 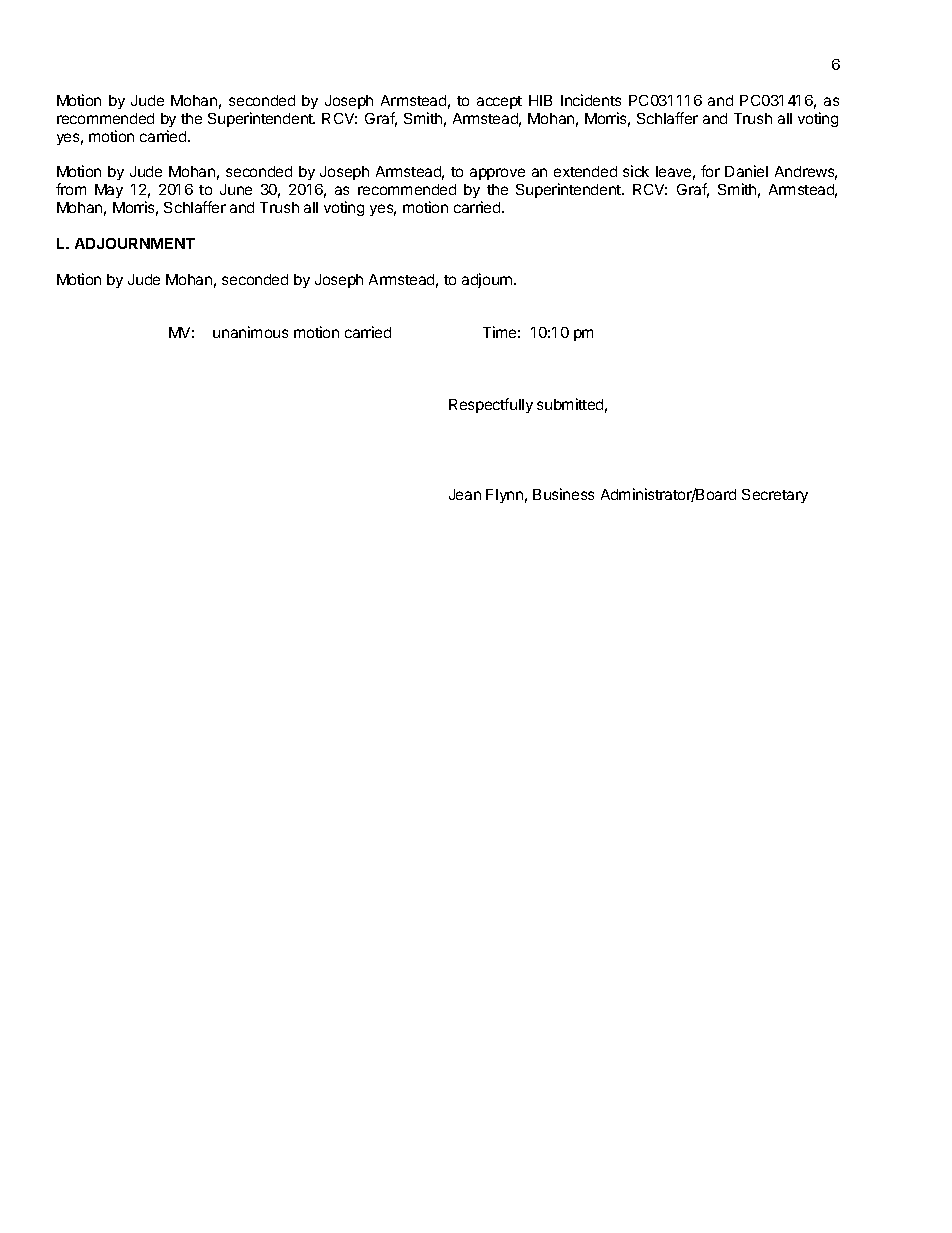 What do you see at coordinates (465, 494) in the image?
I see `Jean` at bounding box center [465, 494].
